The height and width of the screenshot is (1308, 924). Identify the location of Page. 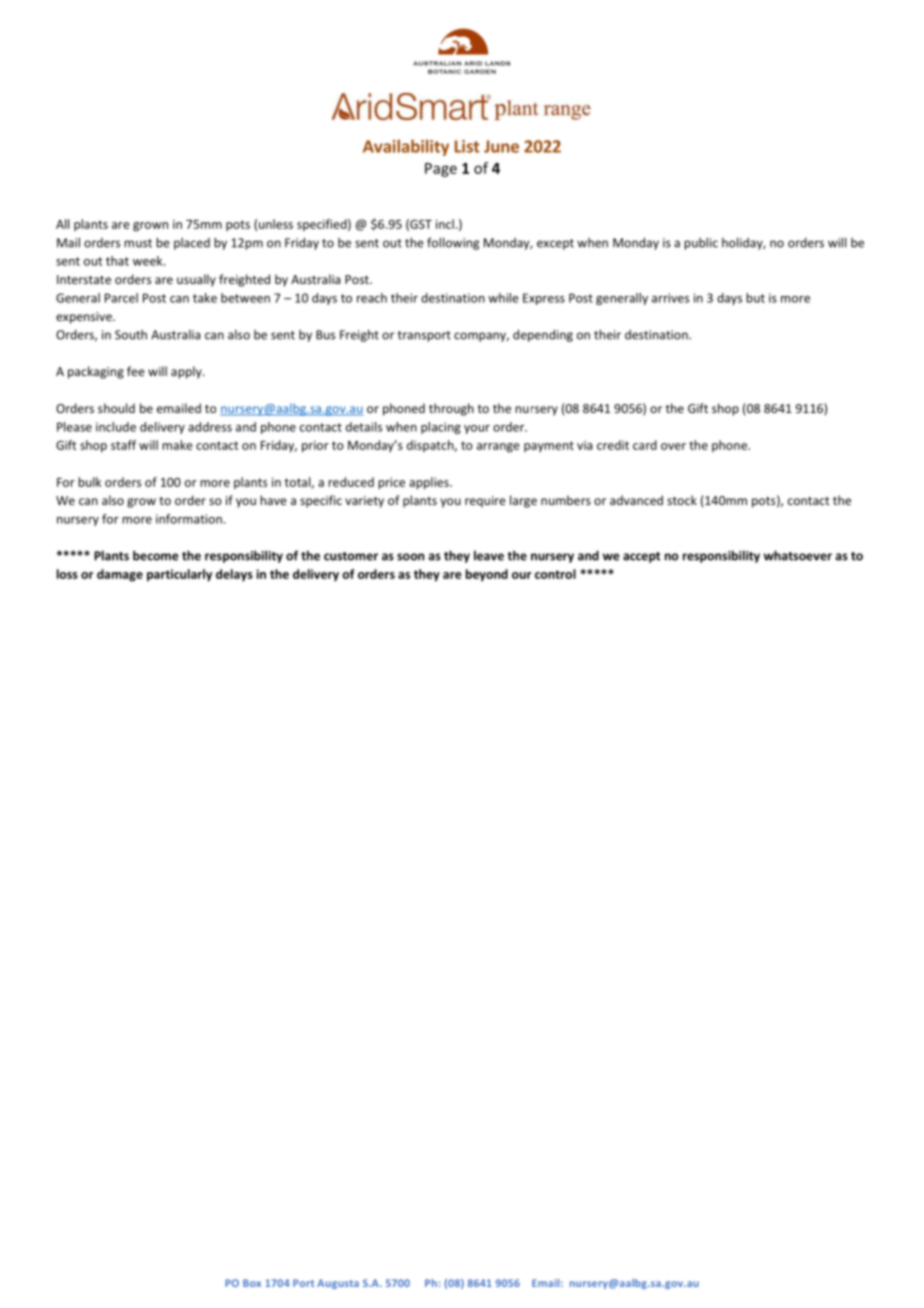
(441, 170).
